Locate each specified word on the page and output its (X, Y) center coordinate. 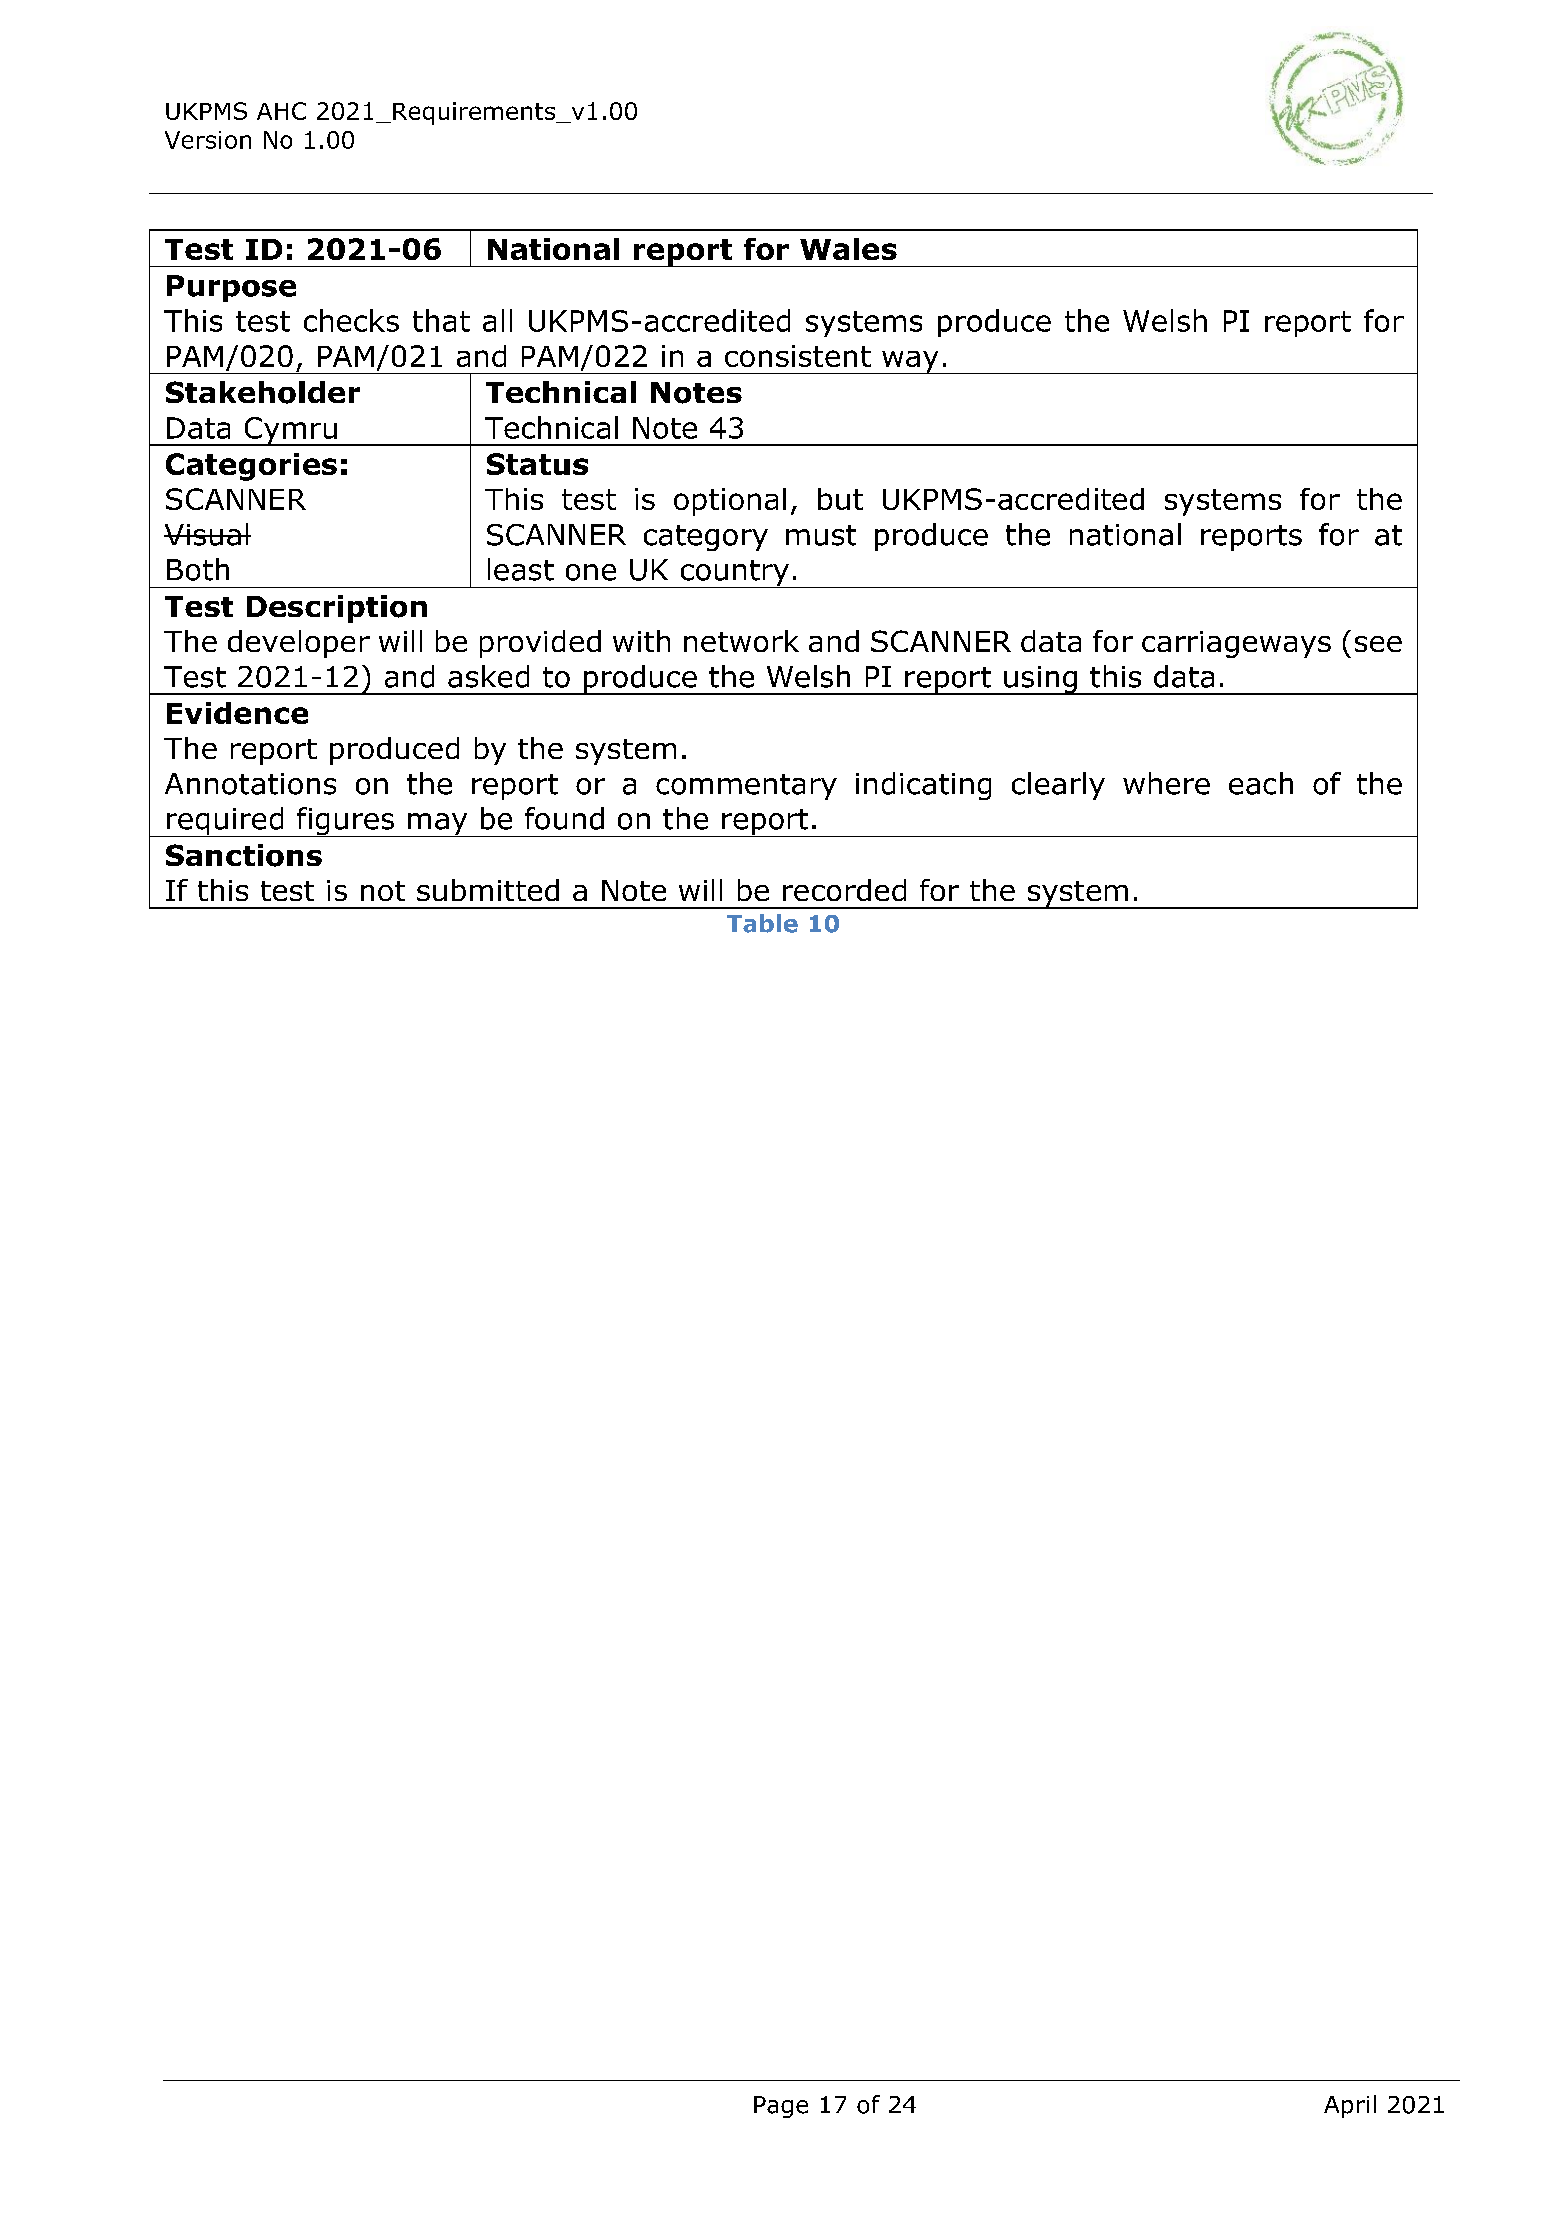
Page (781, 2107)
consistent (798, 356)
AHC (281, 111)
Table (762, 923)
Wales (848, 249)
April (1350, 2106)
